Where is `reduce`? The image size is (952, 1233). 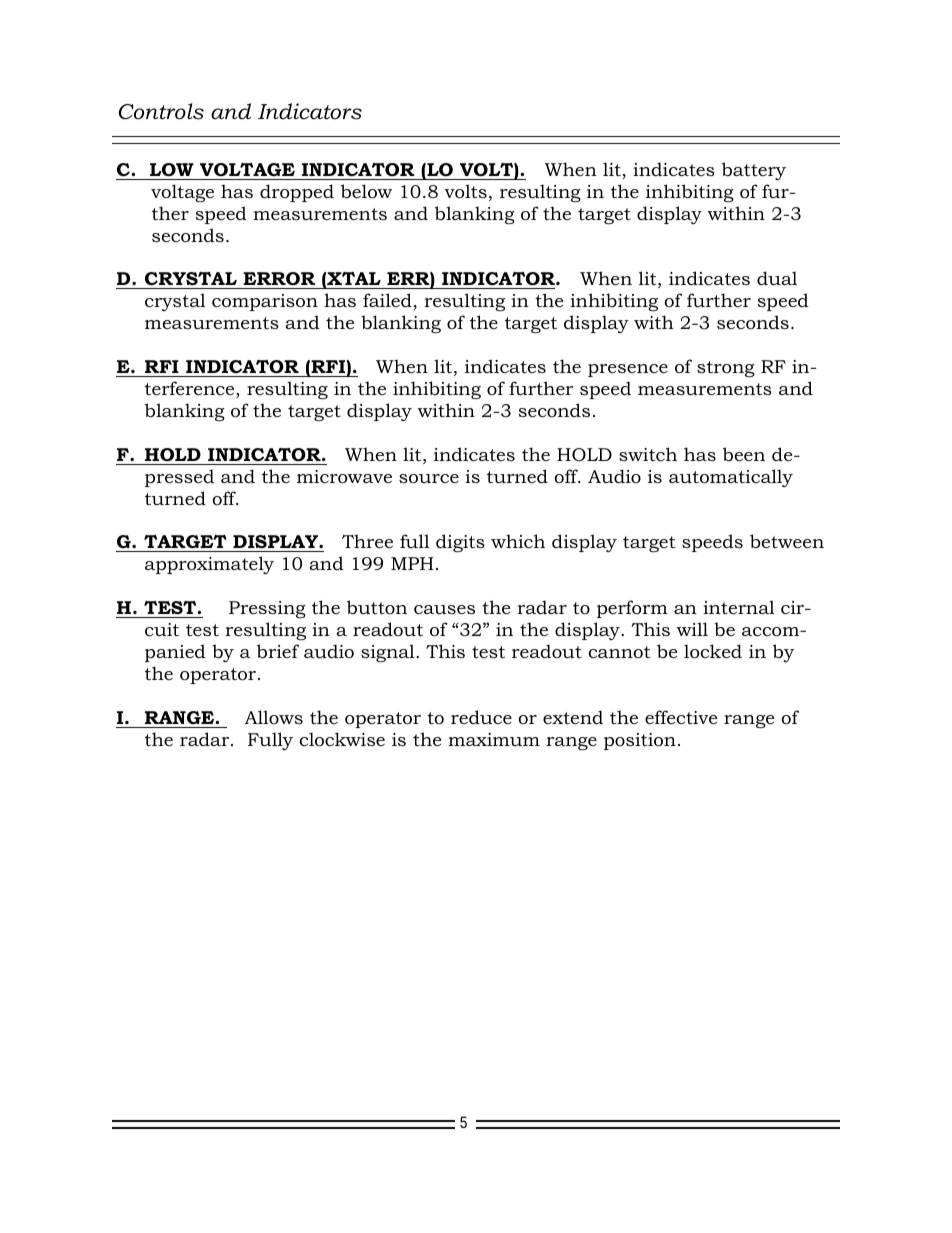 reduce is located at coordinates (481, 717).
